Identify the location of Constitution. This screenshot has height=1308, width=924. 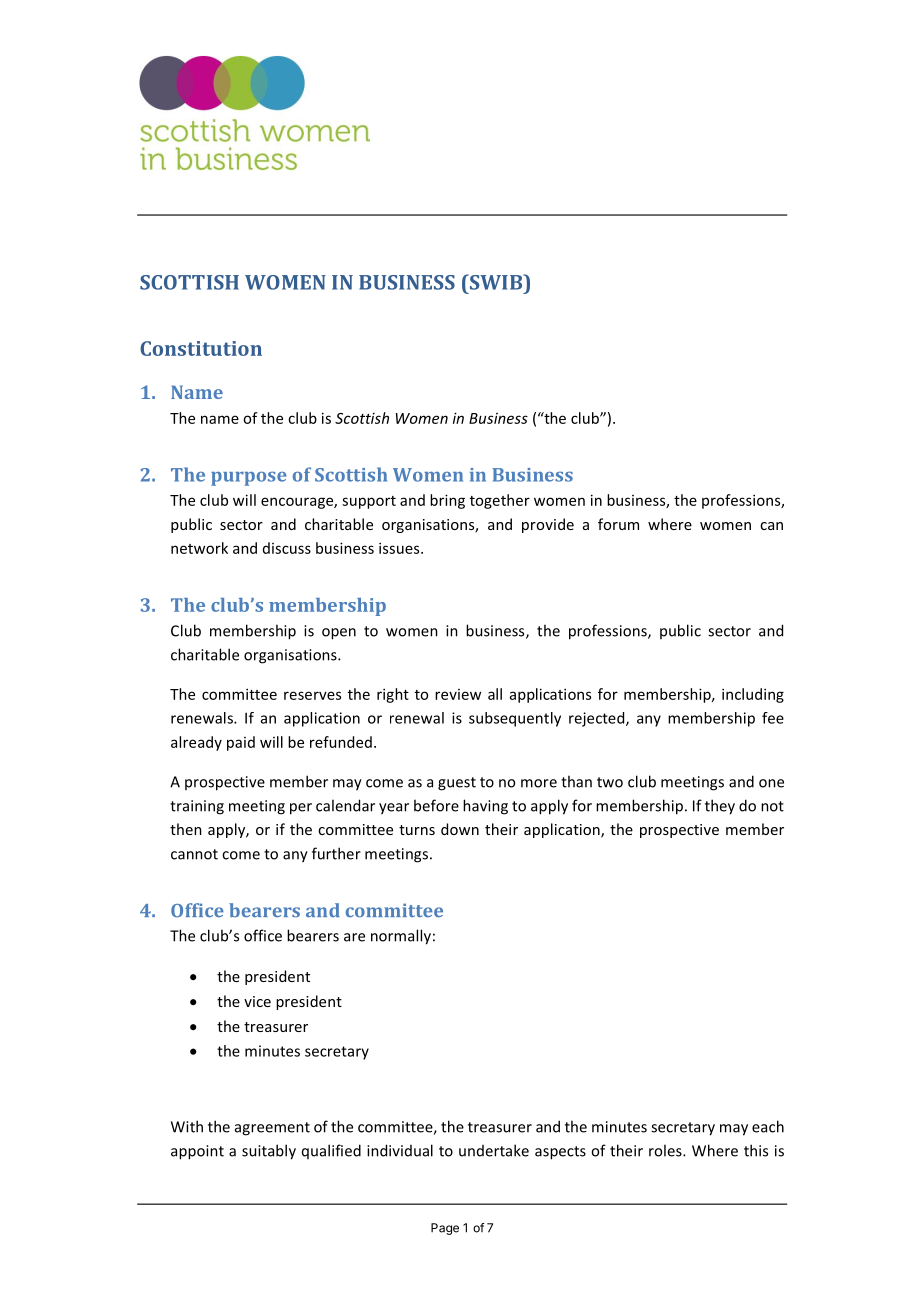
(201, 348).
